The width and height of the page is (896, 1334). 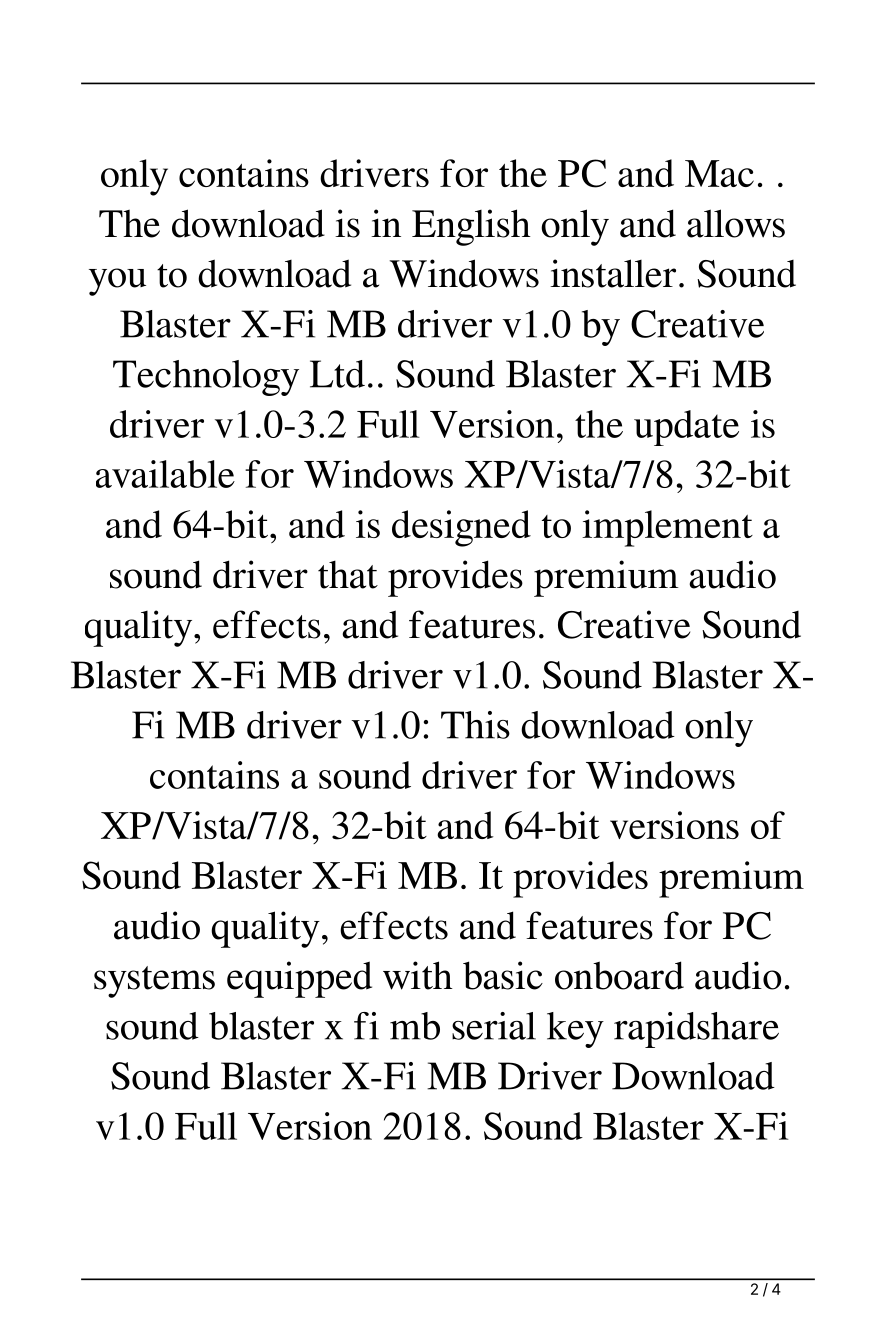 What do you see at coordinates (619, 975) in the page?
I see `onboard` at bounding box center [619, 975].
